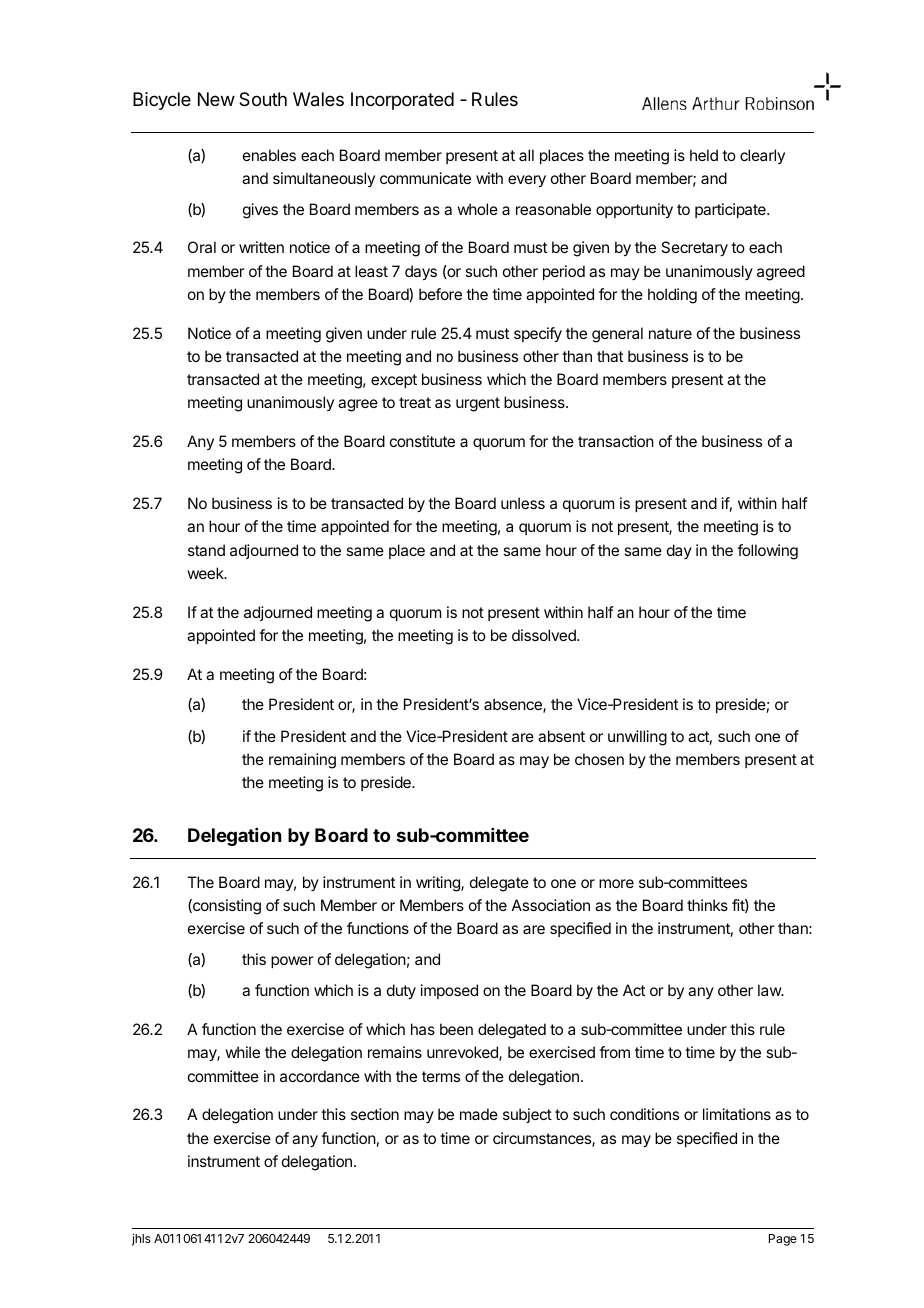 The image size is (924, 1308). I want to click on unwilling, so click(637, 738).
